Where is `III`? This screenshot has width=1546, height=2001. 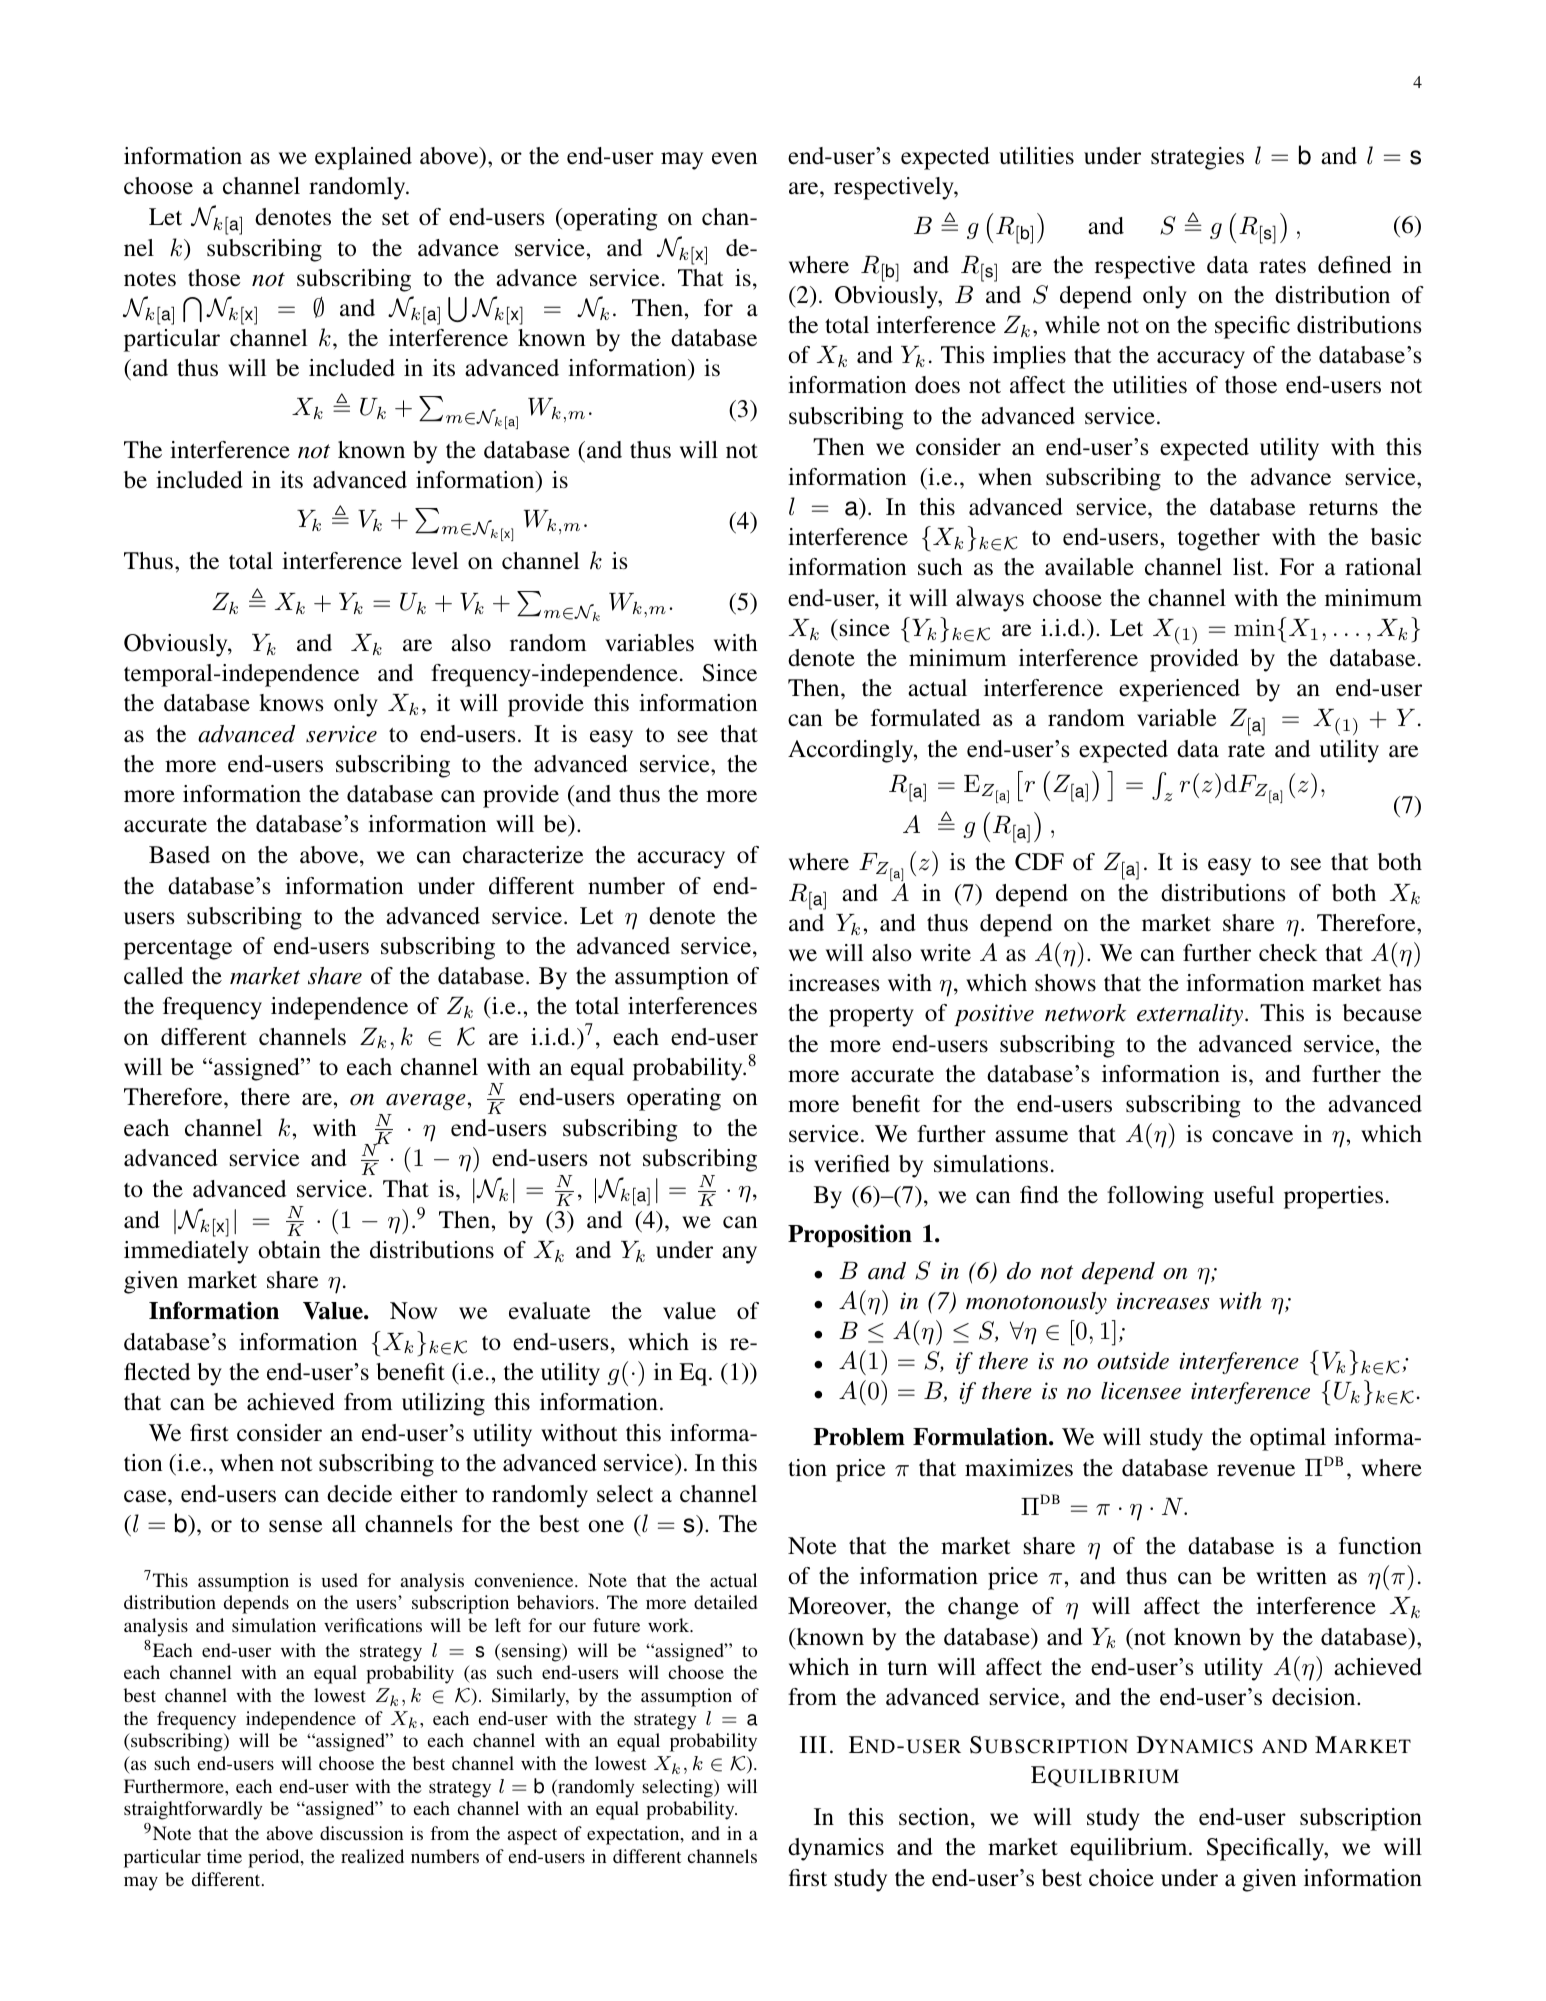 III is located at coordinates (813, 1744).
